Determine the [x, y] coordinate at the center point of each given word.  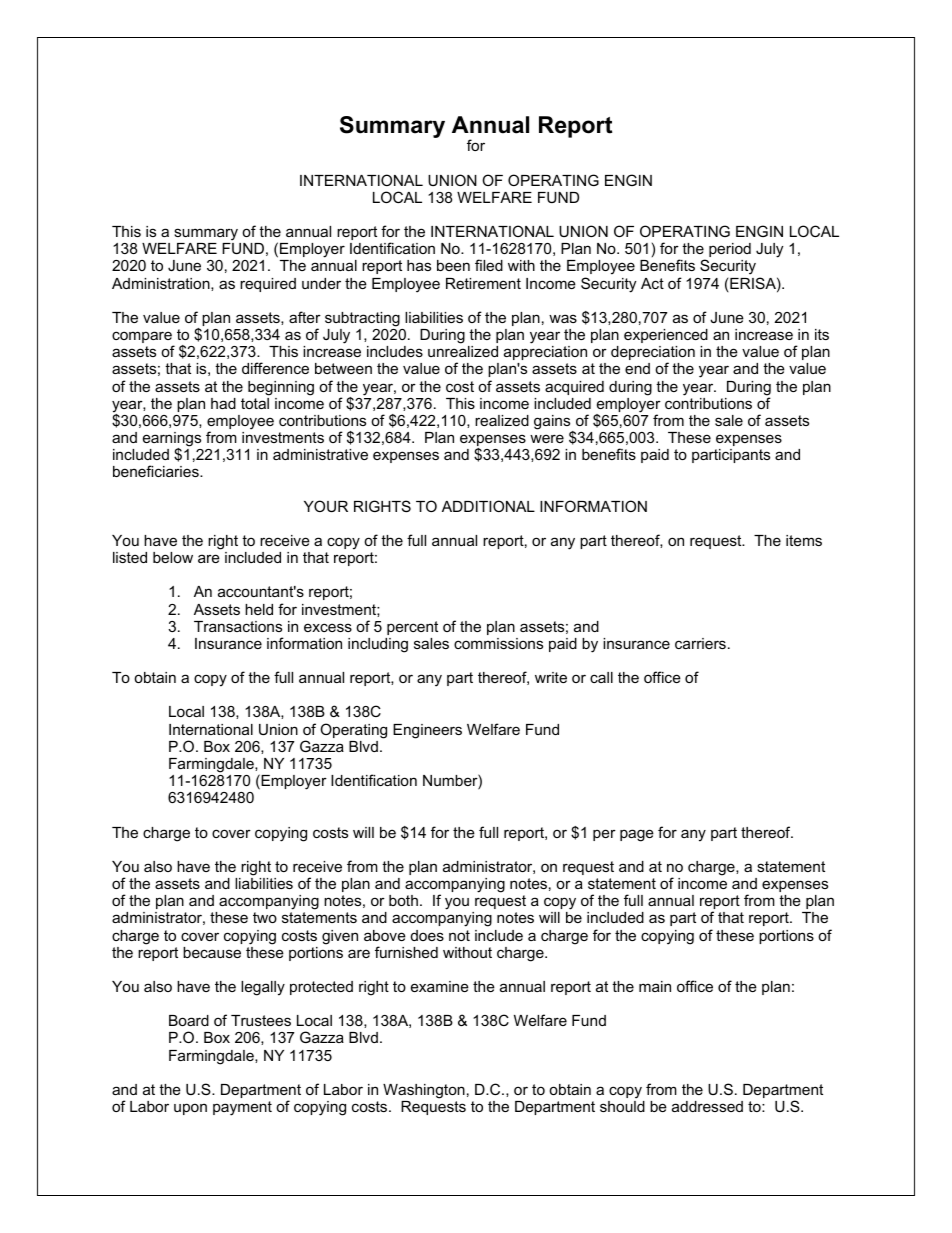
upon [190, 1109]
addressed [707, 1106]
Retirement [483, 283]
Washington [424, 1091]
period [730, 250]
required [268, 285]
